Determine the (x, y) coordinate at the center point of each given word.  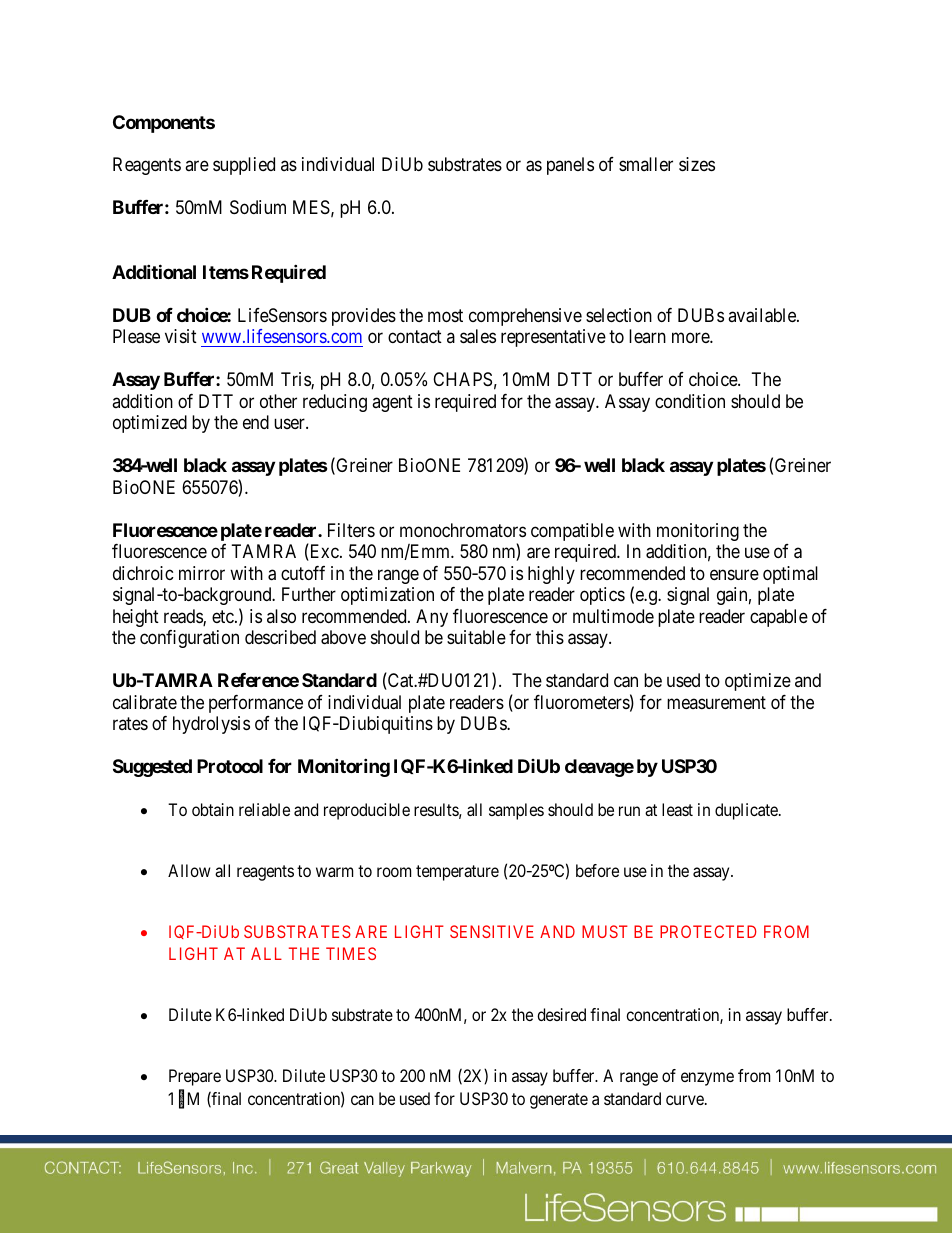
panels (570, 166)
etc (224, 616)
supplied (244, 166)
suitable (476, 637)
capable (779, 618)
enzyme (707, 1079)
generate (559, 1101)
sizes (697, 164)
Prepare (195, 1077)
